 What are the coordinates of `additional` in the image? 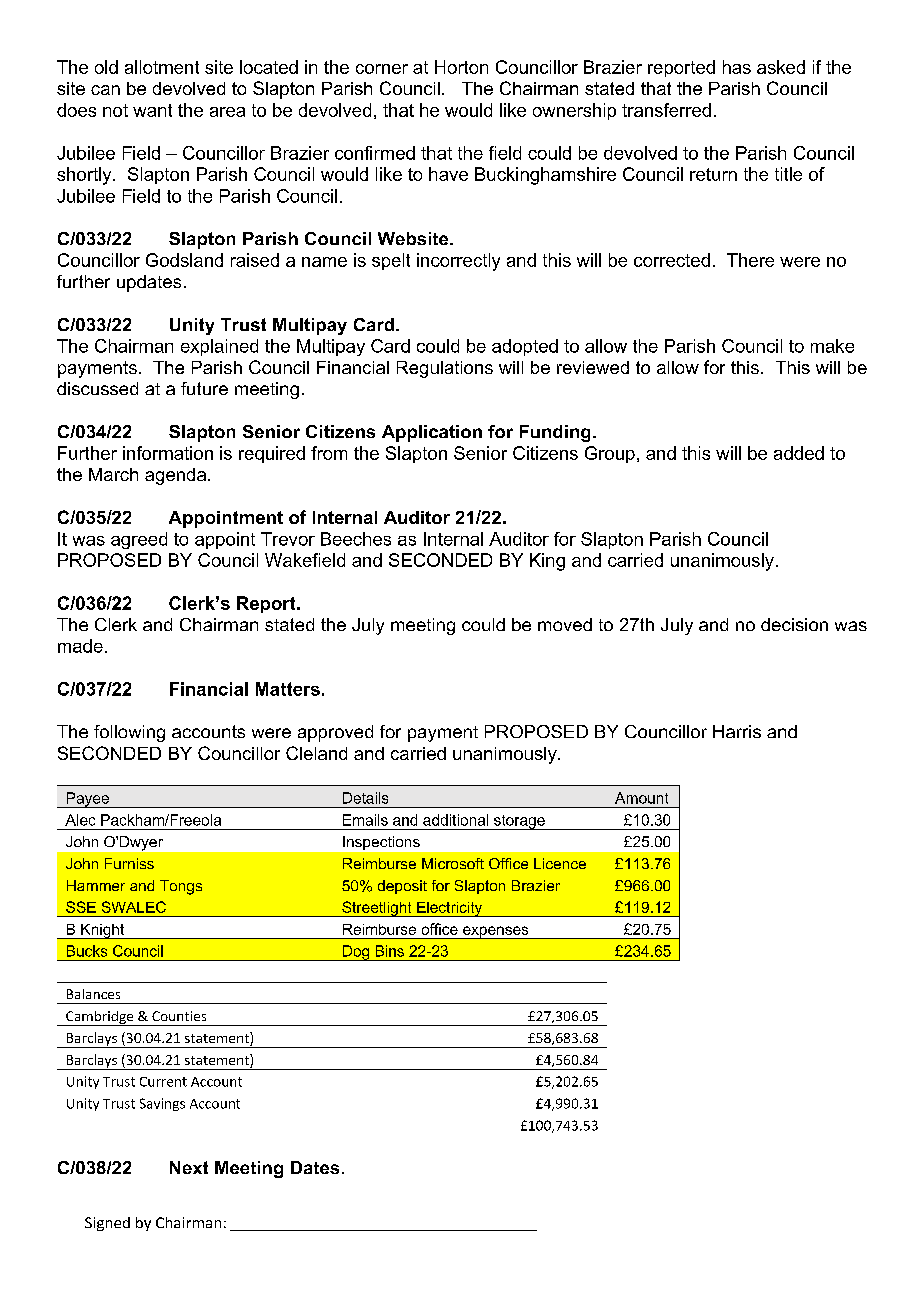 It's located at (455, 820).
